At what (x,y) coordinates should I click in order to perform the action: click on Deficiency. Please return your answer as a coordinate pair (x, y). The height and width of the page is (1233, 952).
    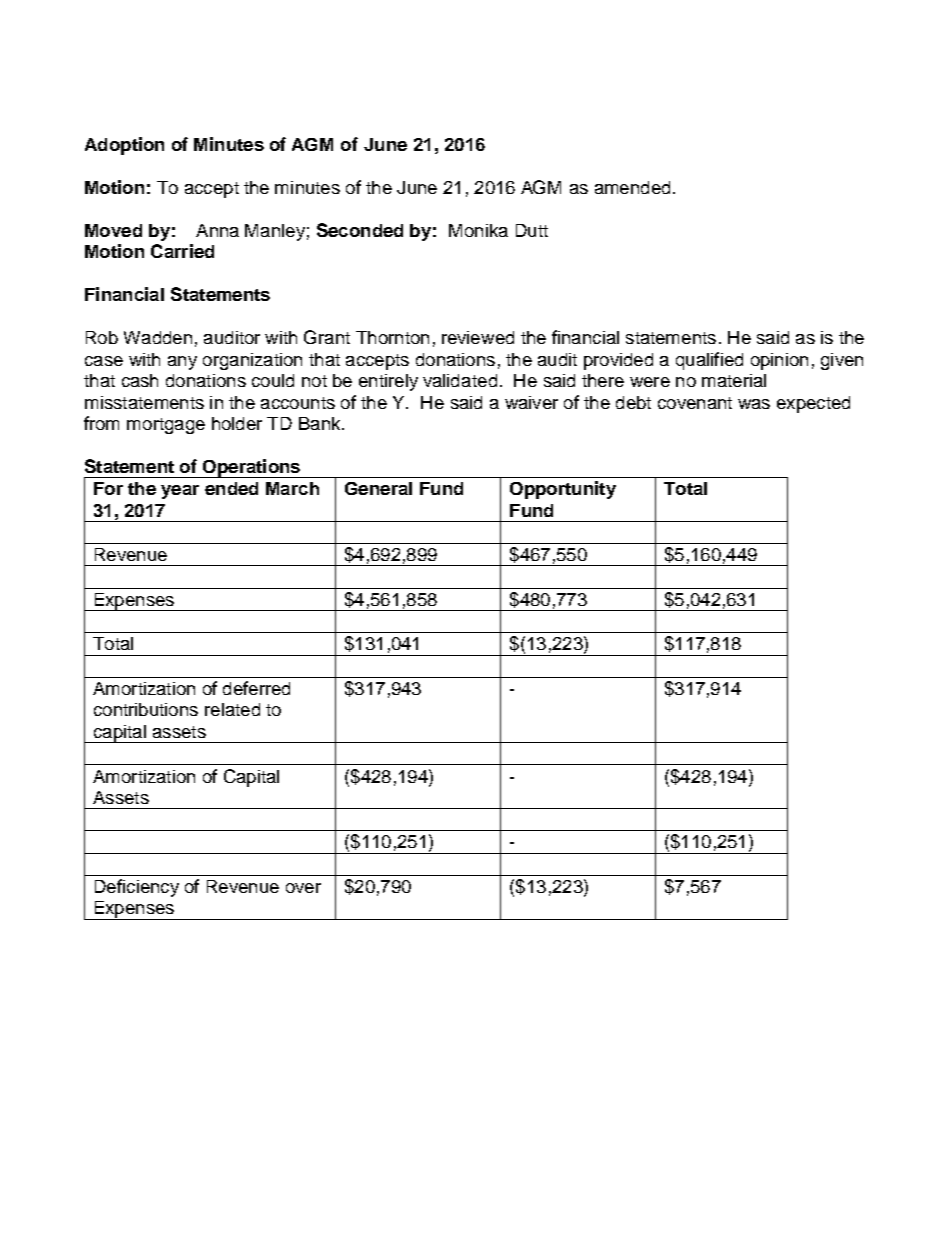
    Looking at the image, I should click on (137, 888).
